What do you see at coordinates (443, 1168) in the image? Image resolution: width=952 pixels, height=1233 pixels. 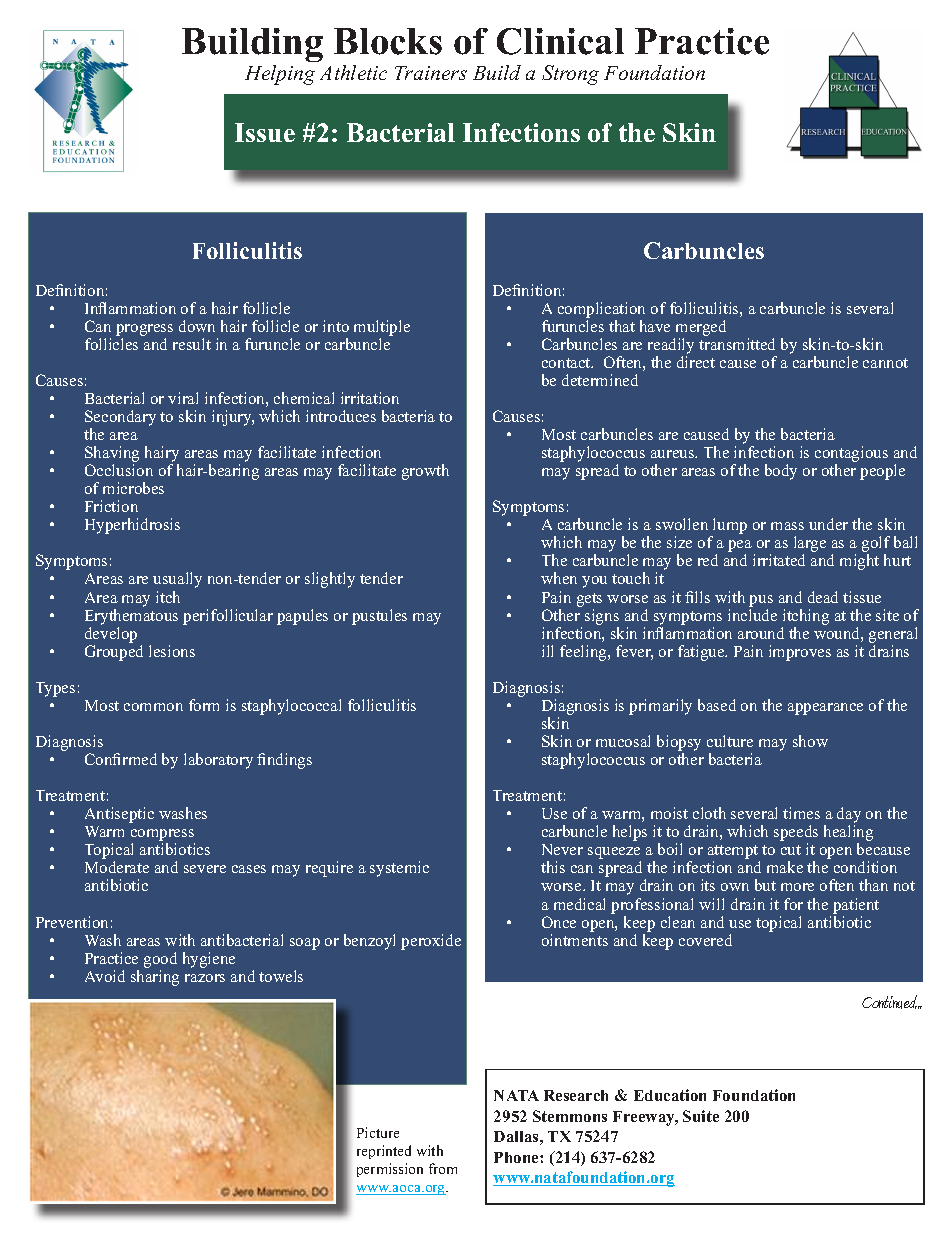 I see `from` at bounding box center [443, 1168].
